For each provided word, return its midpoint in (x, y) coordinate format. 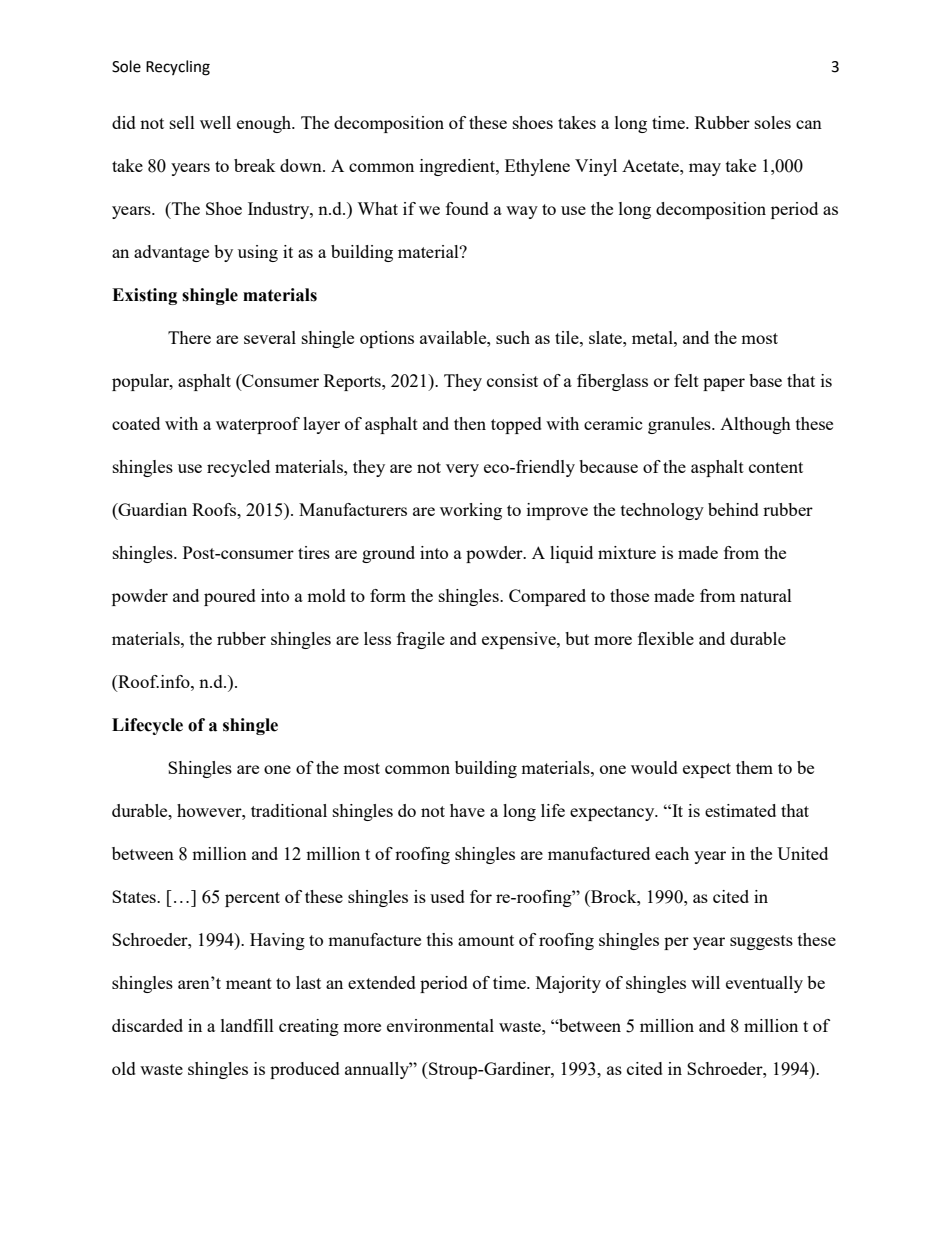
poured (230, 597)
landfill (247, 1025)
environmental (440, 1025)
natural (766, 595)
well (215, 122)
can (809, 124)
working (471, 511)
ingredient (458, 167)
